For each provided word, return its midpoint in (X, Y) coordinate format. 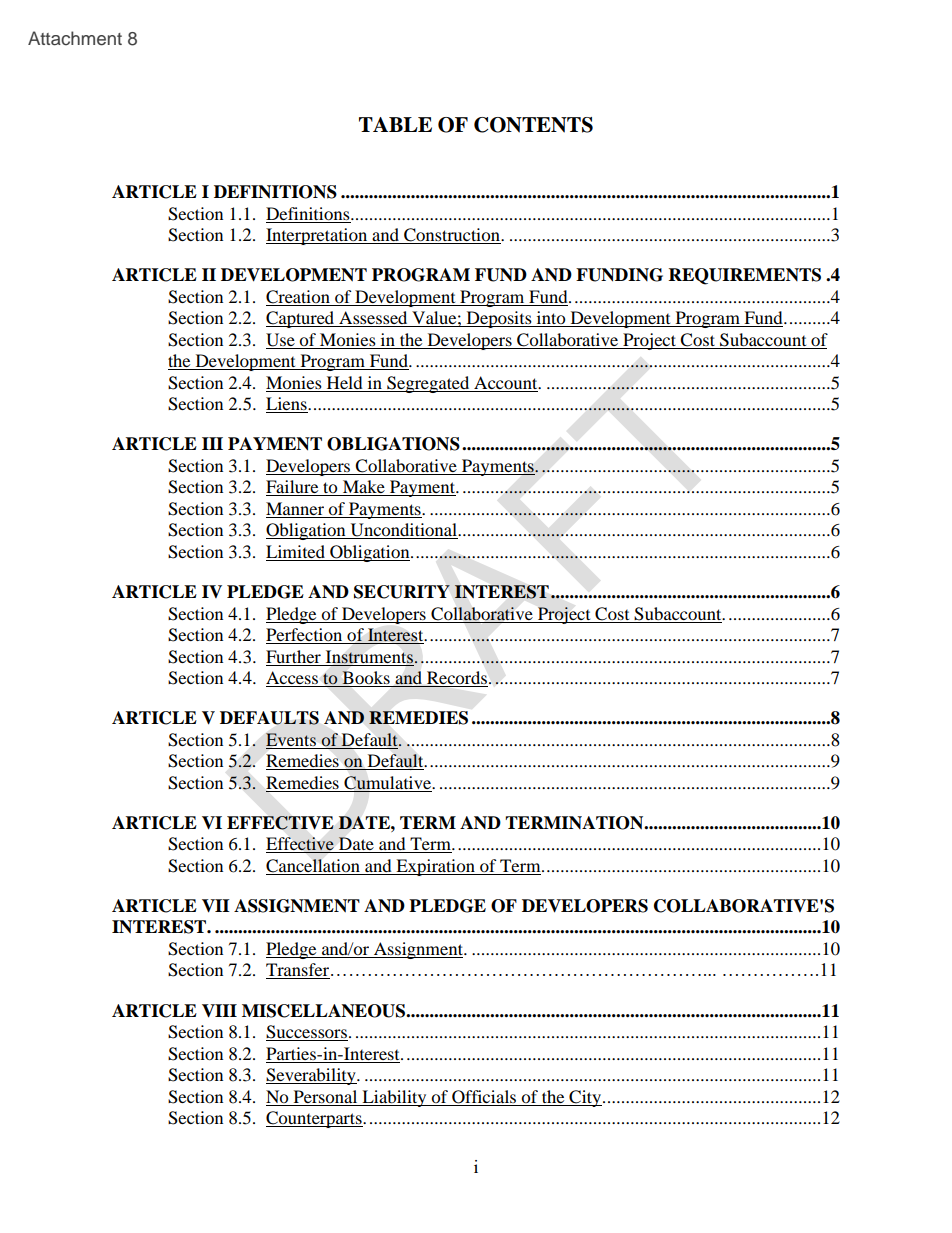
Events (291, 739)
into (551, 319)
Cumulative (389, 783)
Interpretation (318, 236)
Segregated (428, 384)
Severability (312, 1076)
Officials (484, 1097)
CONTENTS (533, 125)
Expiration (435, 867)
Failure (293, 488)
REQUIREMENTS (745, 276)
